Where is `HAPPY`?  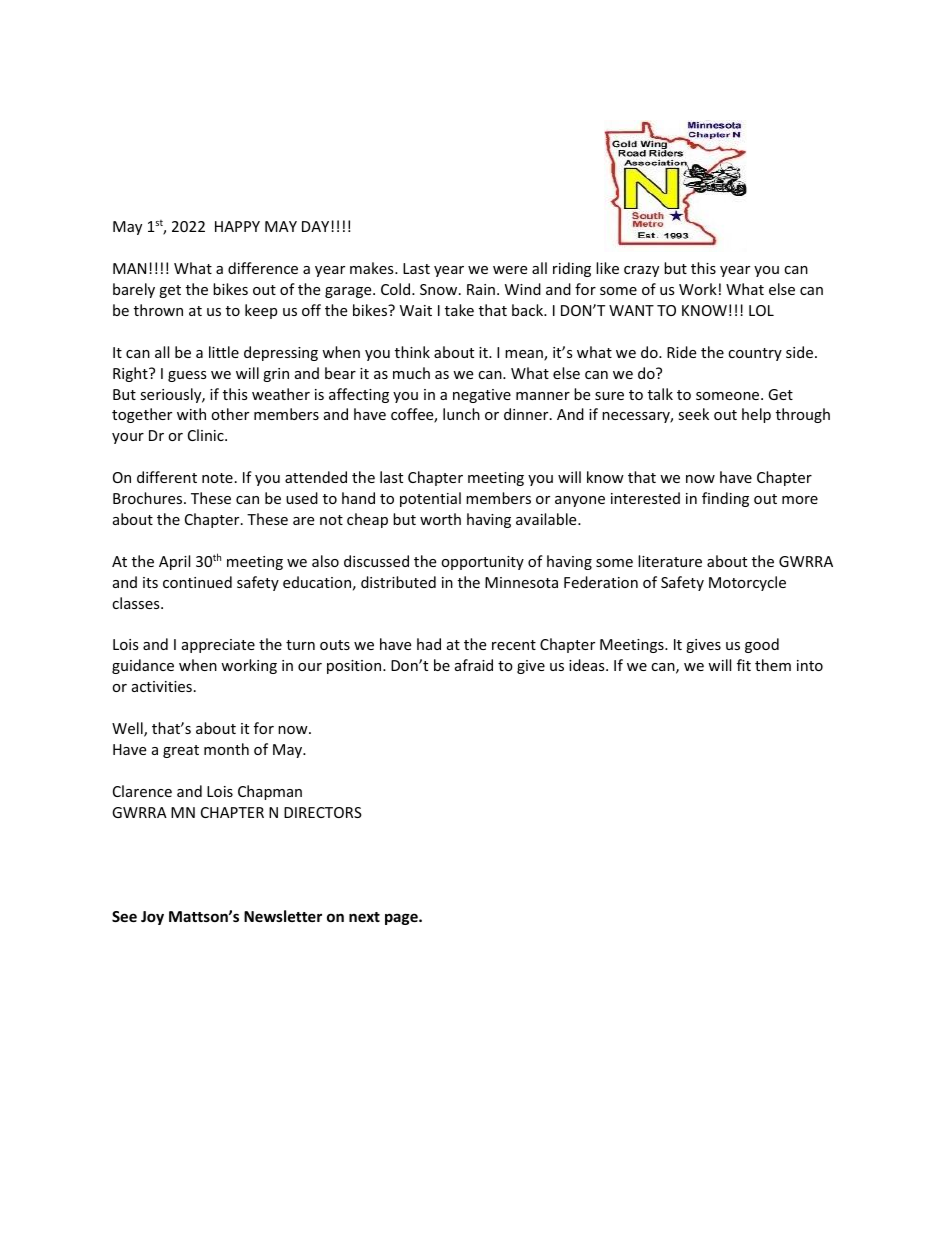
HAPPY is located at coordinates (237, 226).
